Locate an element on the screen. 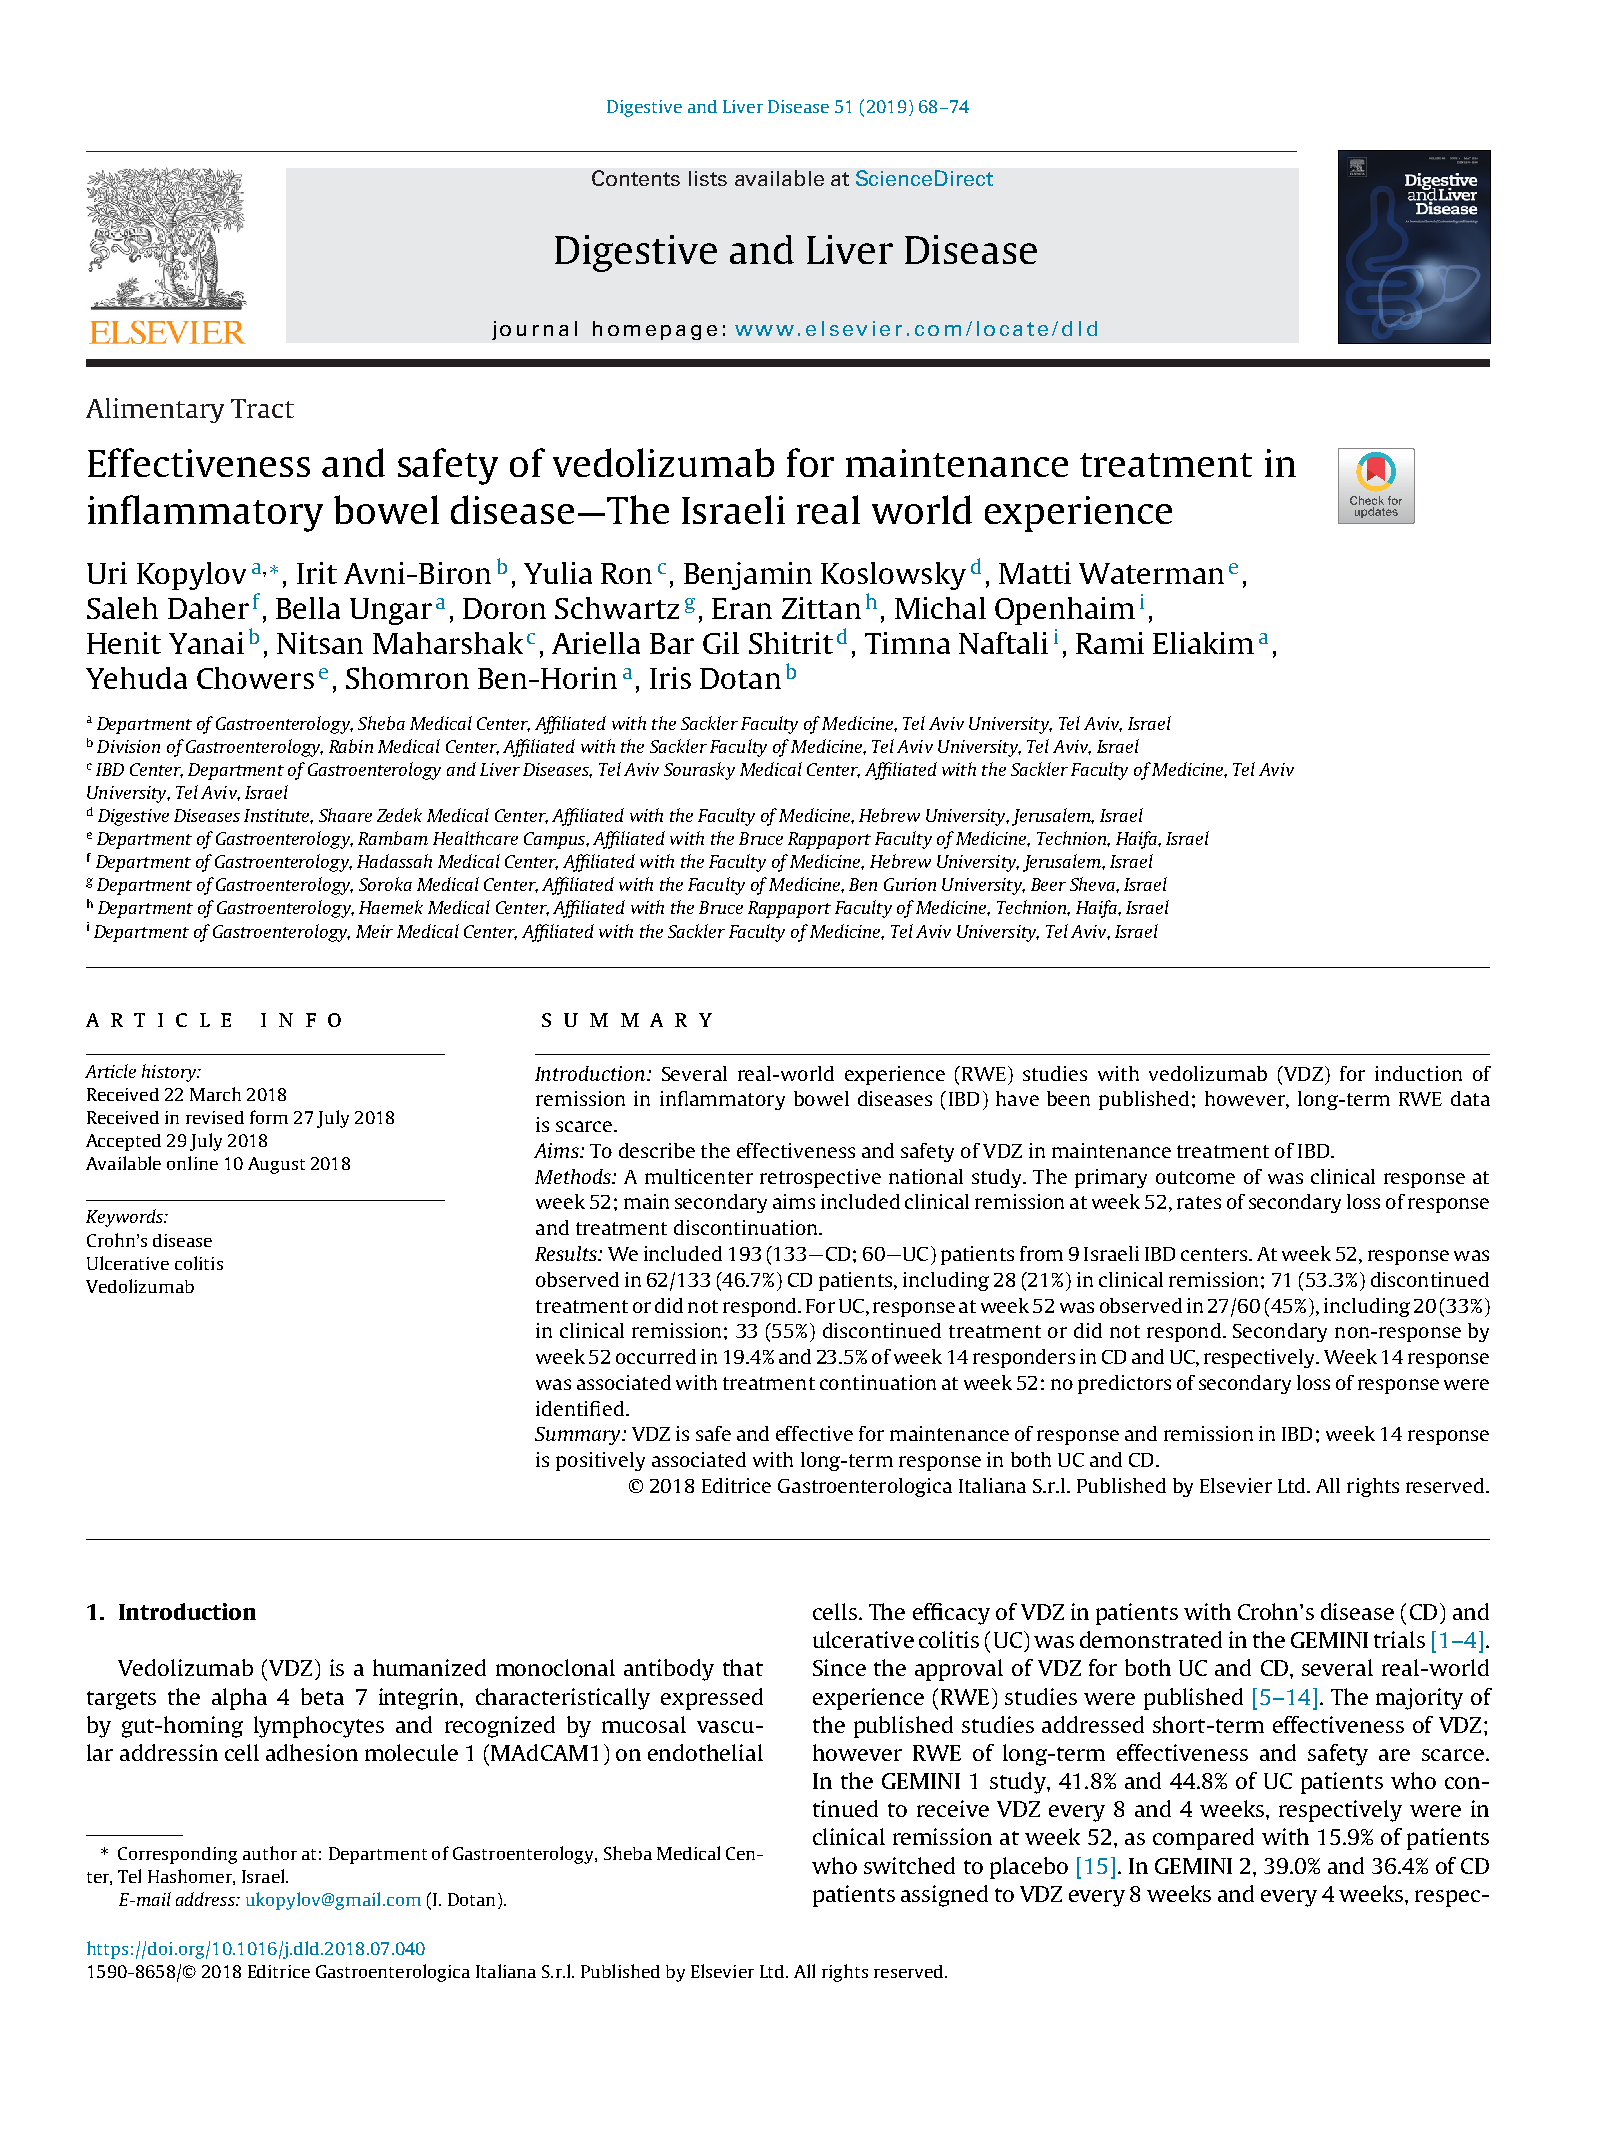  author is located at coordinates (270, 1853).
